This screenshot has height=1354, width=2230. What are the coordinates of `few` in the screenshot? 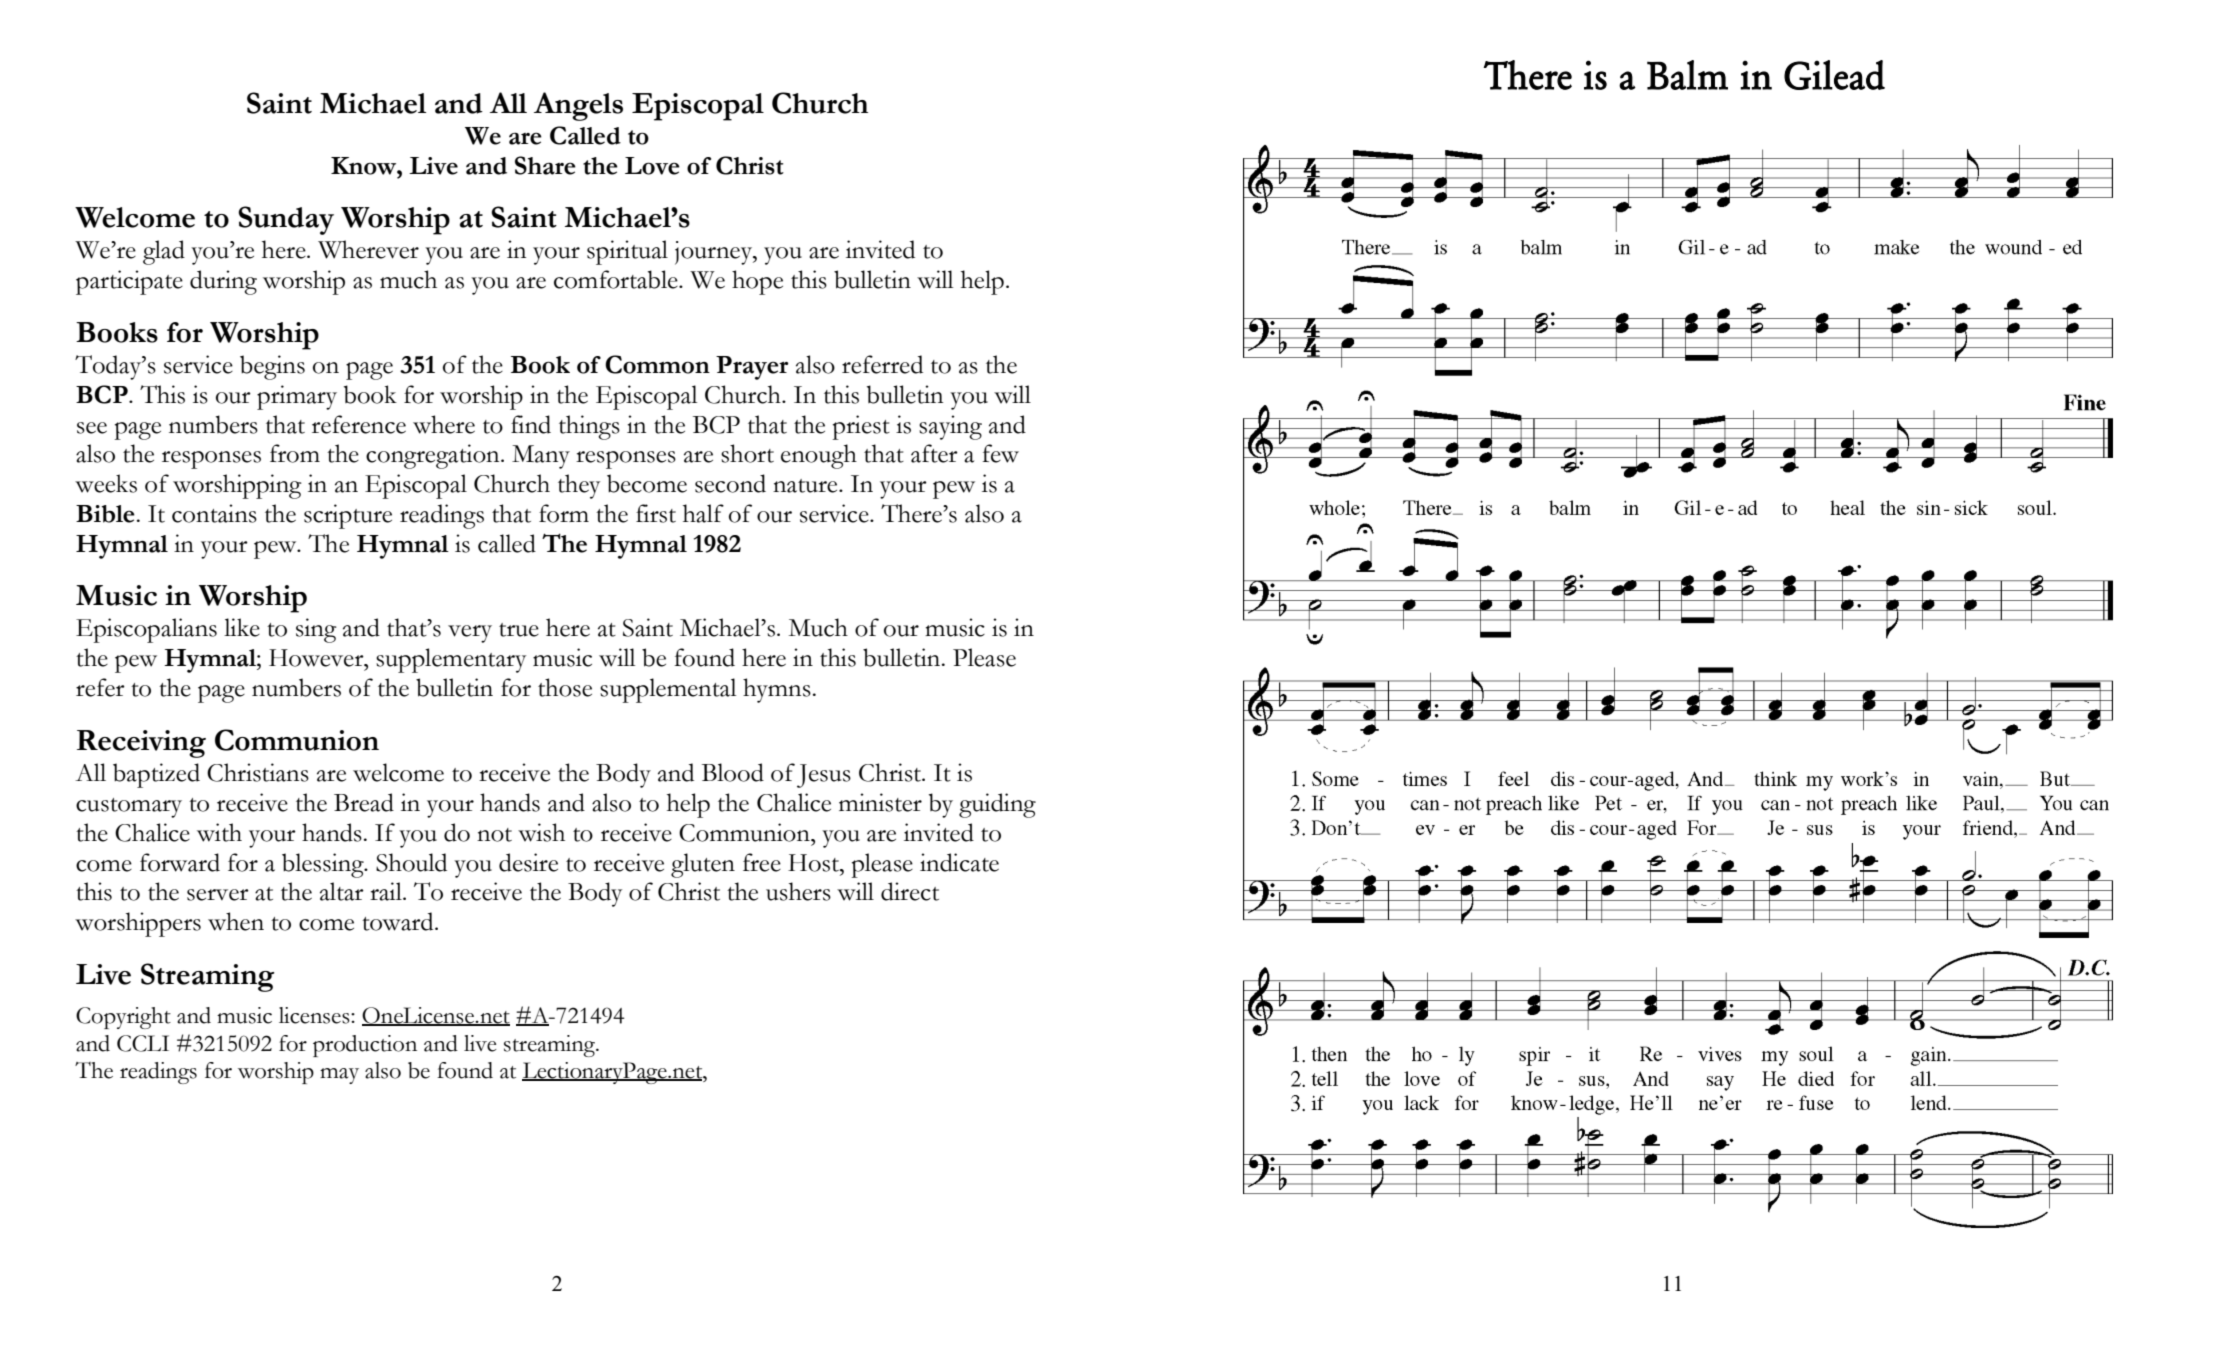 It's located at (1000, 453).
